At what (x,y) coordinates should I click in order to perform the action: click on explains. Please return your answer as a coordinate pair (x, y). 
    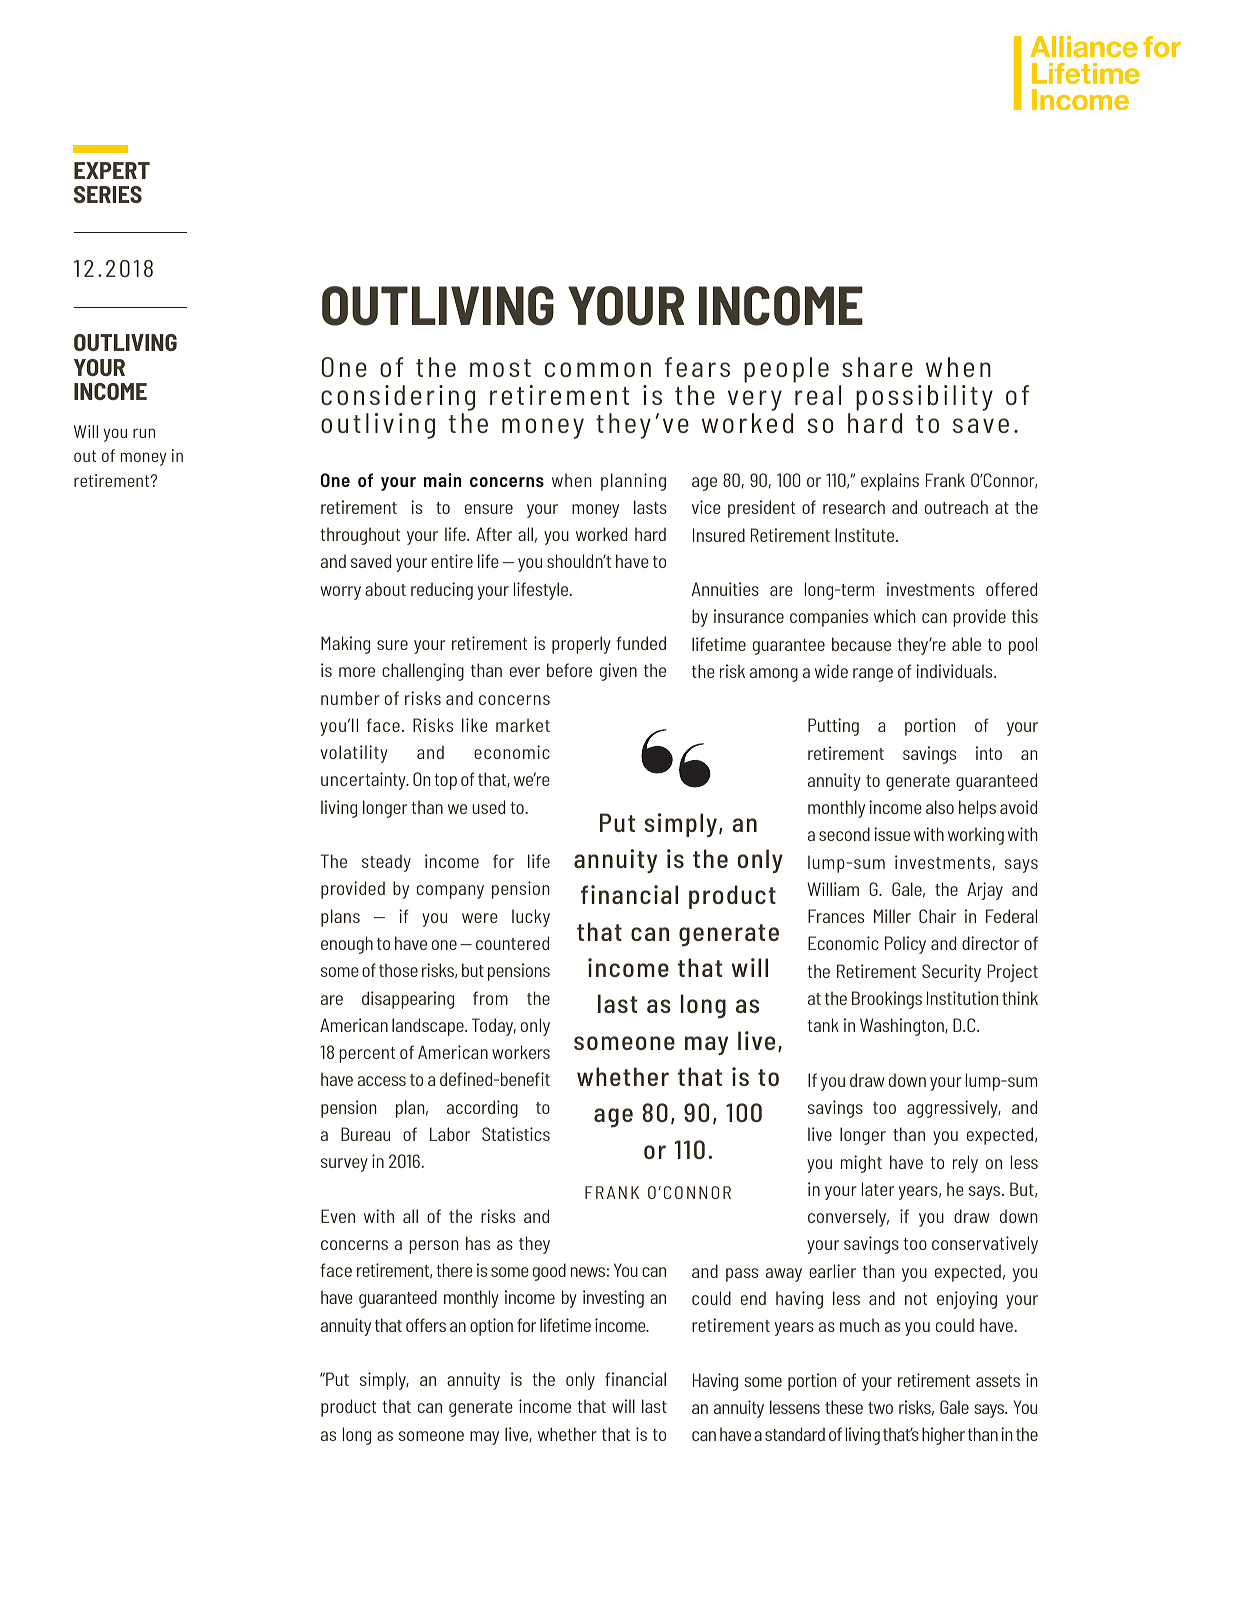
    Looking at the image, I should click on (890, 482).
